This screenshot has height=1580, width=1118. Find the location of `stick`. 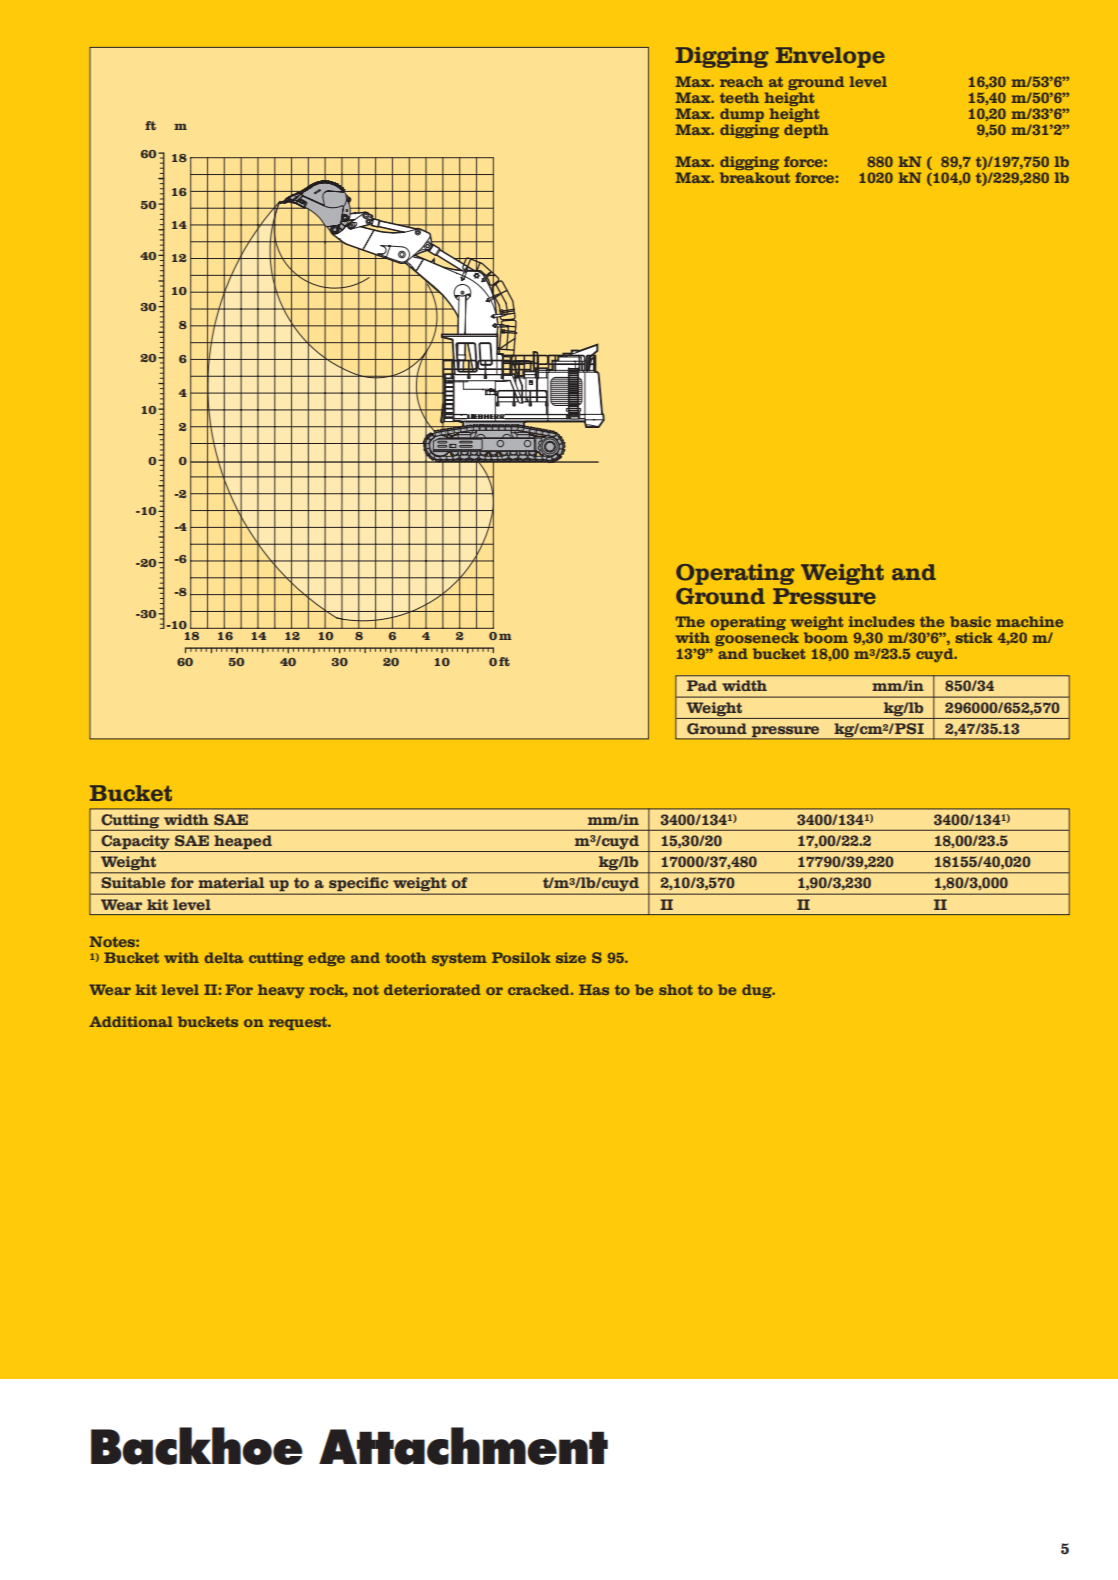

stick is located at coordinates (974, 637).
